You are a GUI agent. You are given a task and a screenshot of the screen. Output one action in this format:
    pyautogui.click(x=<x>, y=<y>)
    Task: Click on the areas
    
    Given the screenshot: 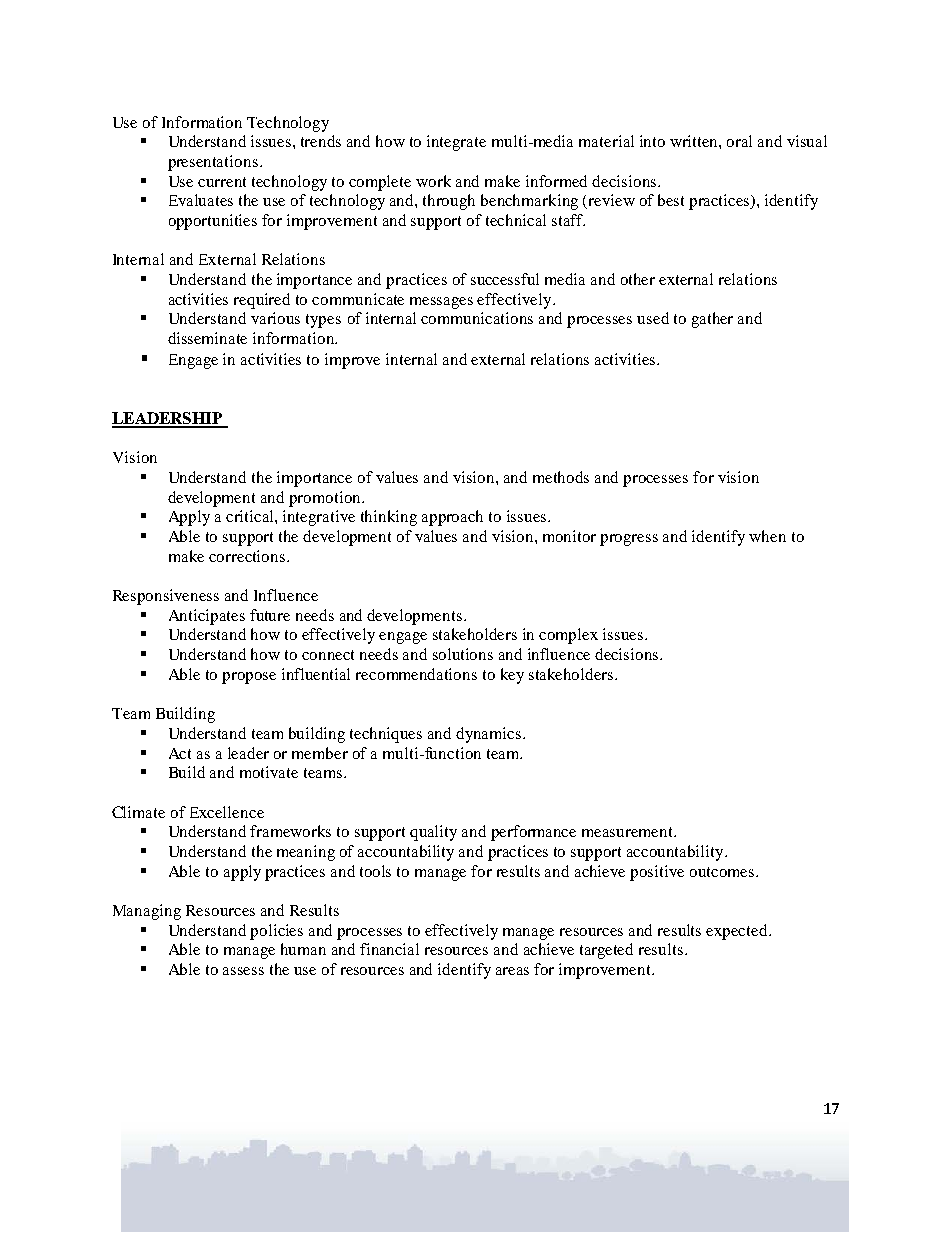 What is the action you would take?
    pyautogui.click(x=512, y=971)
